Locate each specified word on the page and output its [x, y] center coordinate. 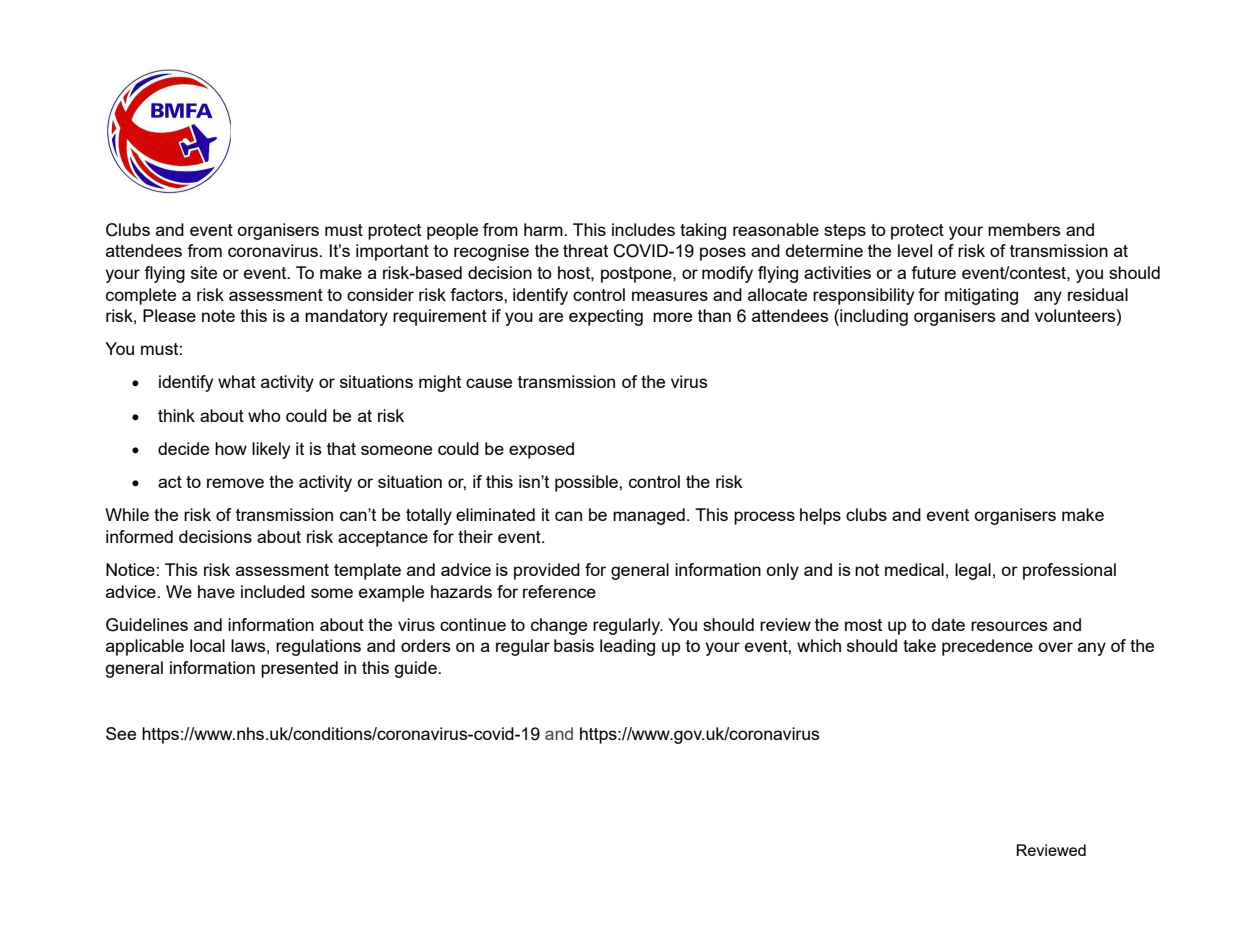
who [264, 415]
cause [489, 383]
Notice [131, 569]
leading [627, 647]
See [121, 733]
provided [547, 571]
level [915, 250]
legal [973, 571]
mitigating [981, 296]
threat [585, 250]
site [204, 272]
